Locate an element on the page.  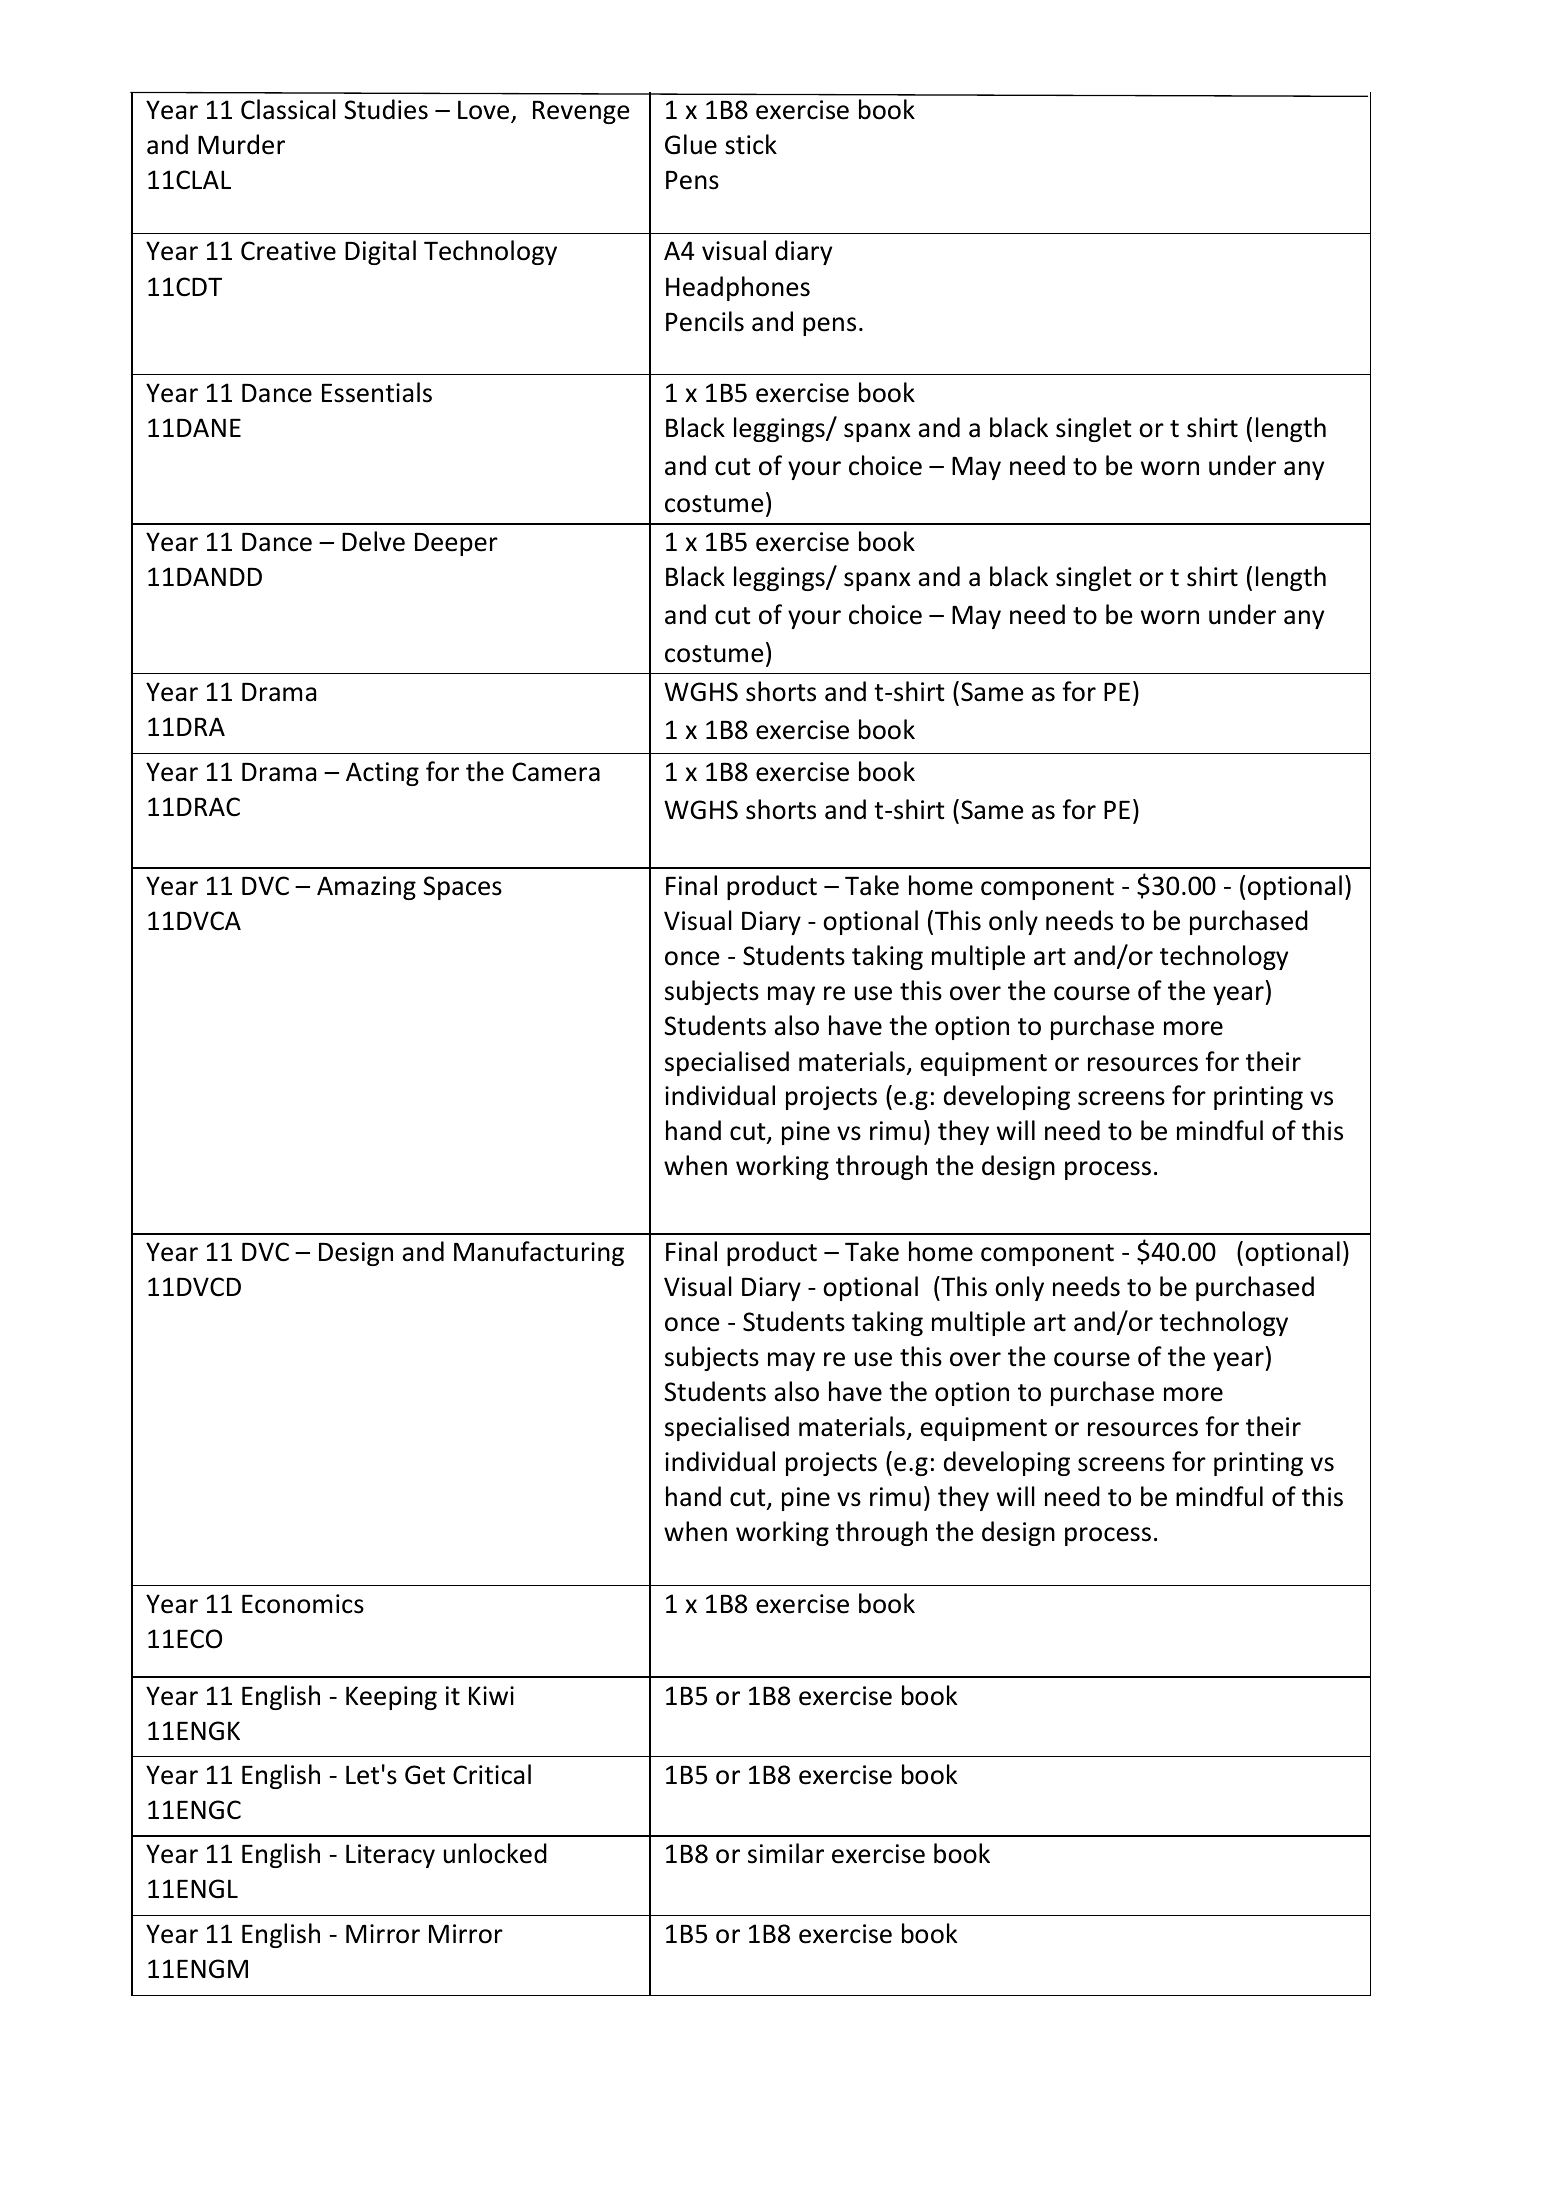
Pencils is located at coordinates (705, 321).
